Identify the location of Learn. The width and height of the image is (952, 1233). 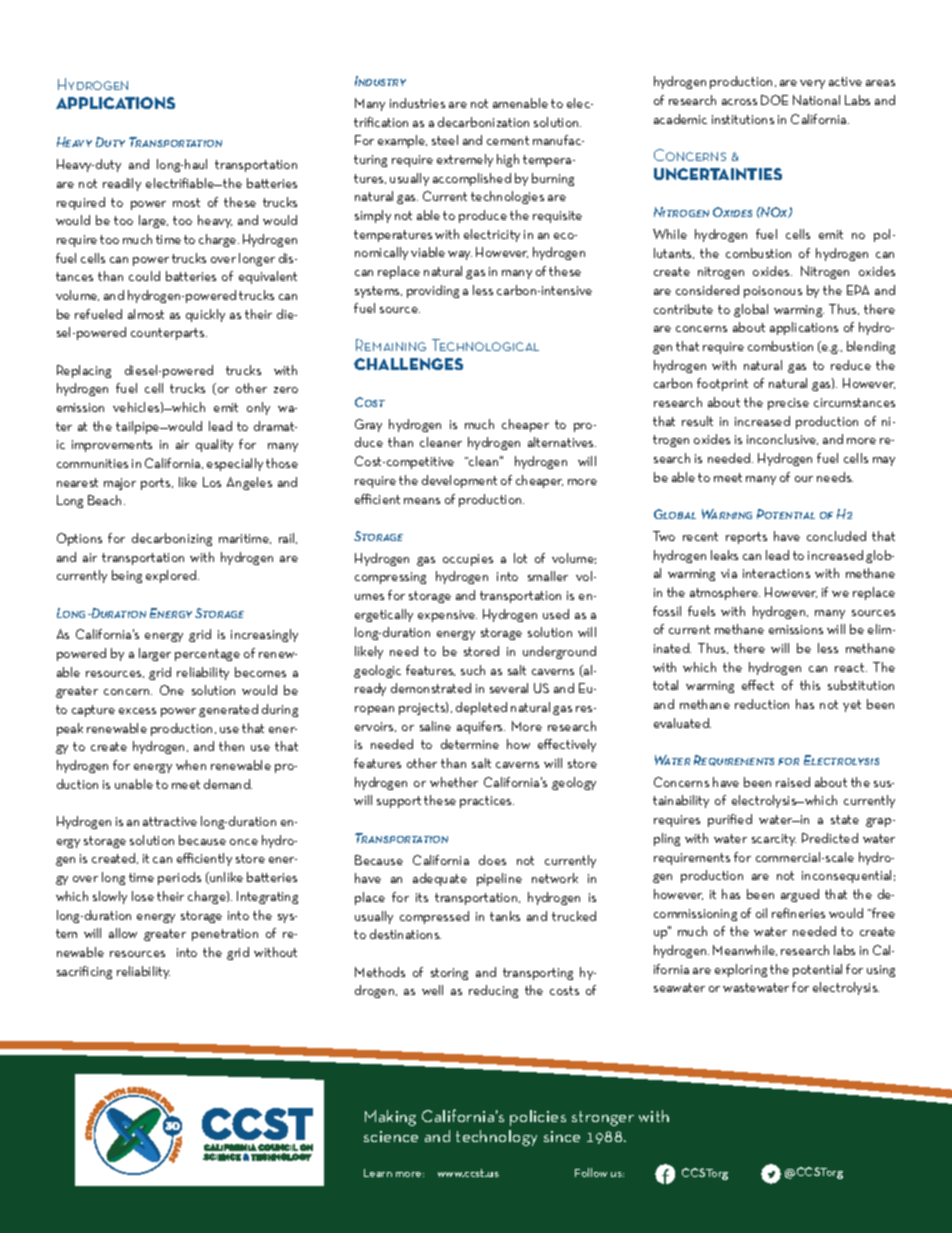
(378, 1173).
